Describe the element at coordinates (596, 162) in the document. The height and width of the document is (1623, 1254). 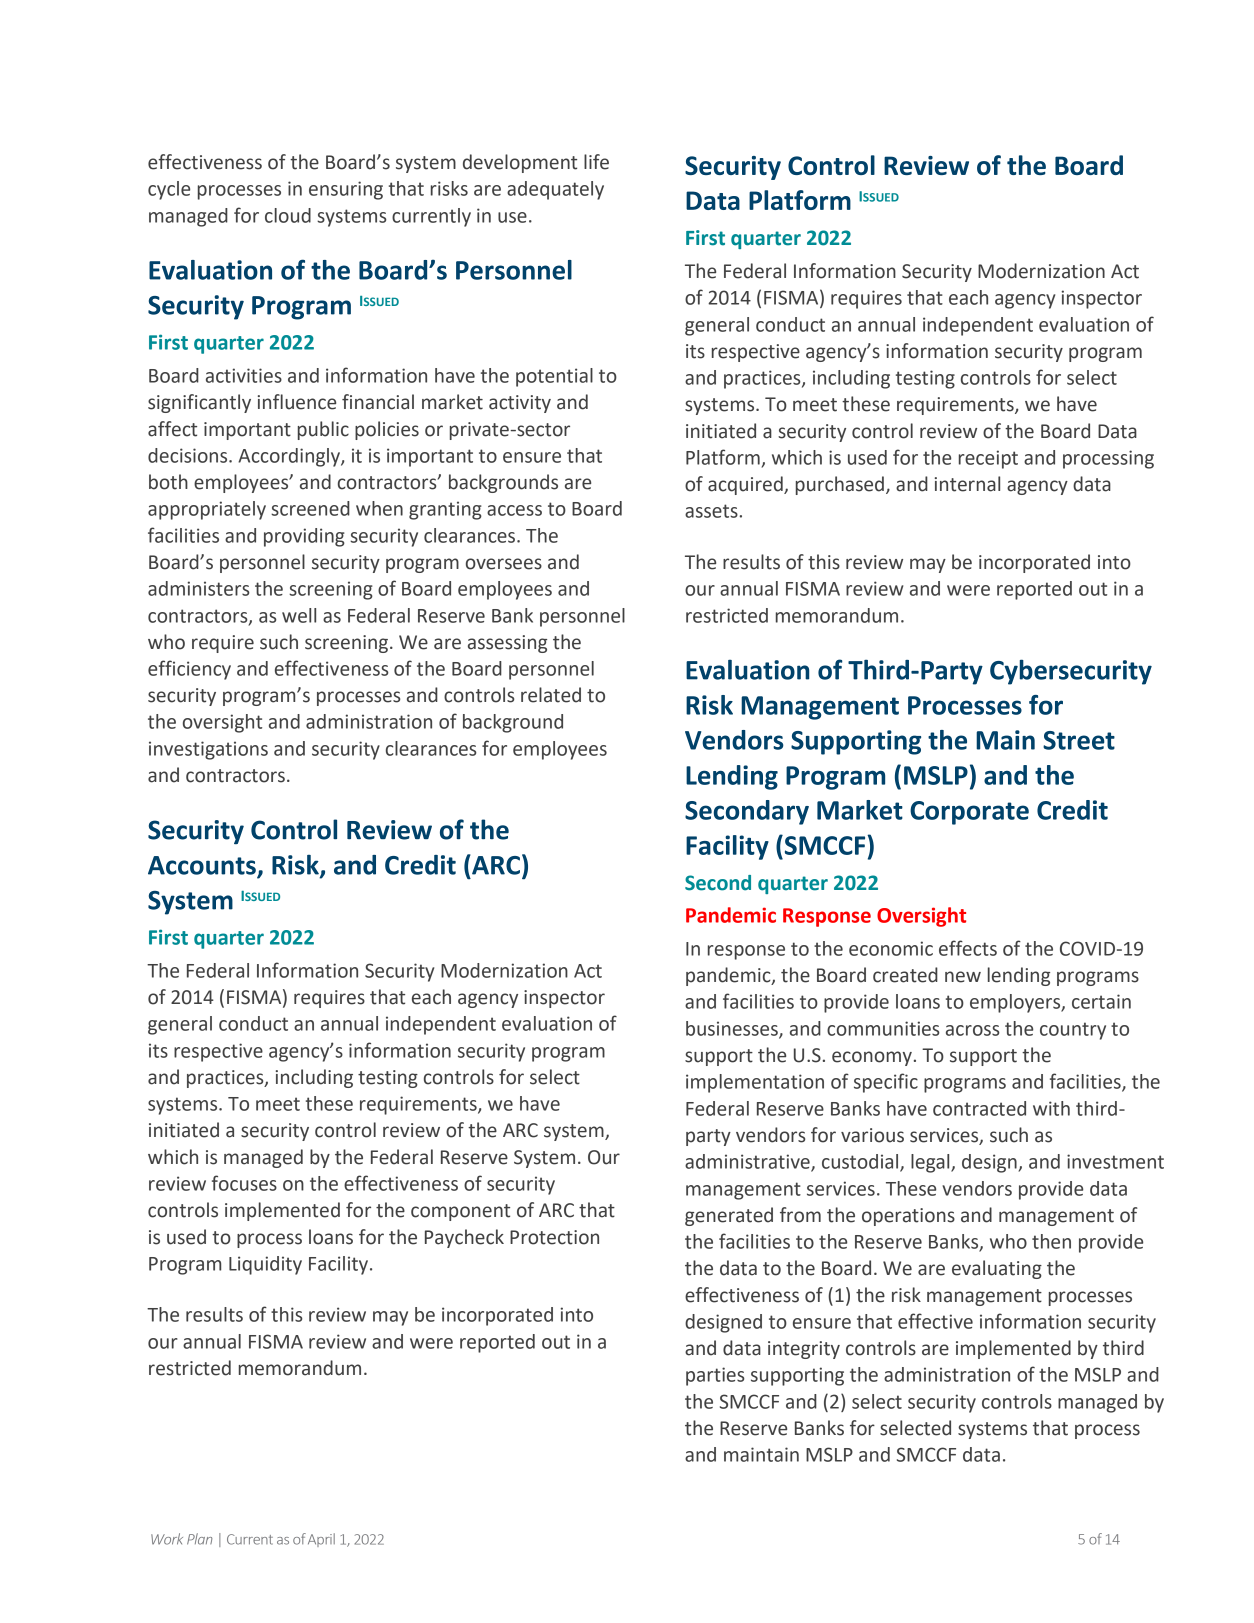
I see `life` at that location.
